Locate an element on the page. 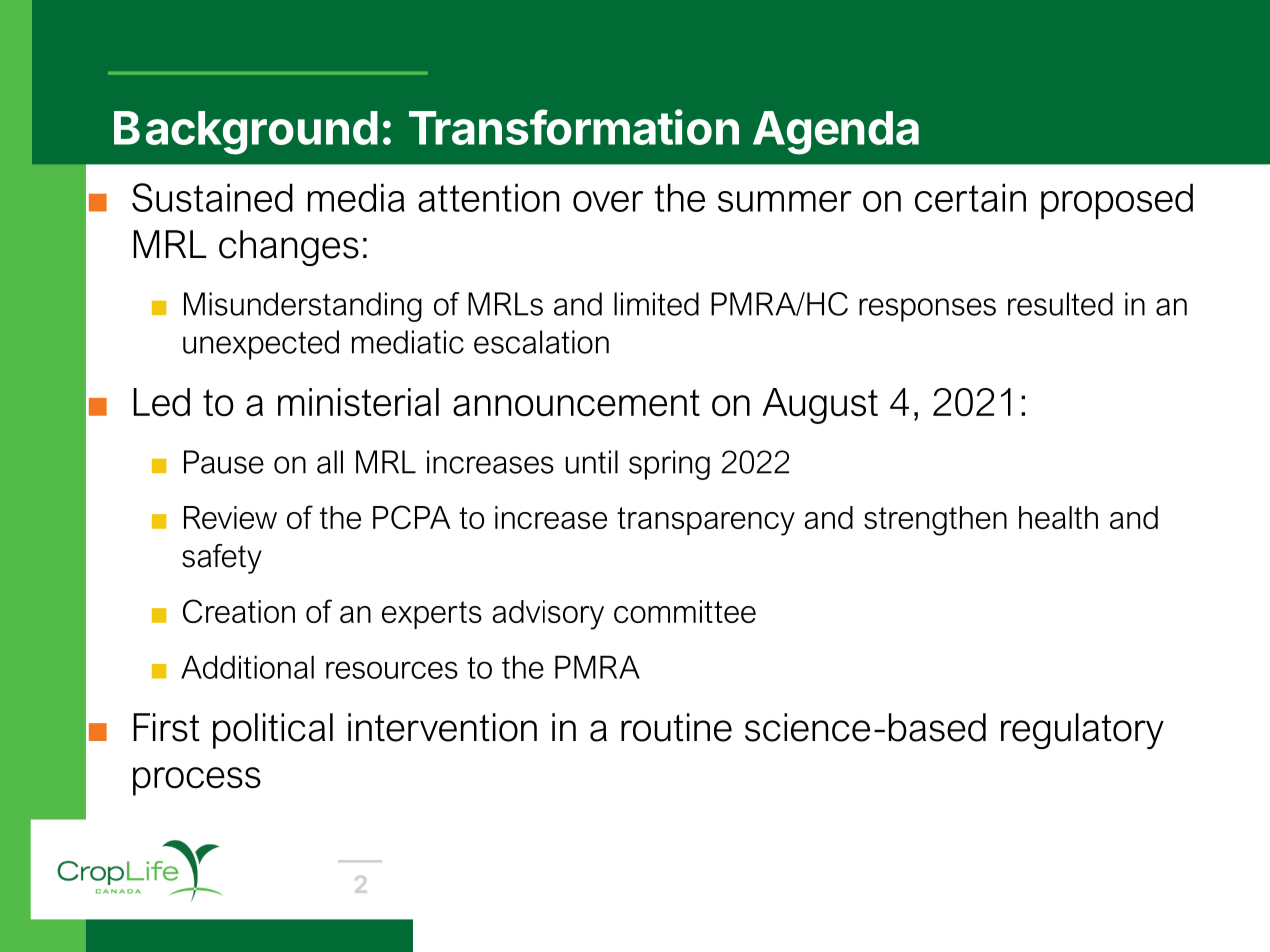 The width and height of the image is (1270, 952). spring is located at coordinates (669, 465).
